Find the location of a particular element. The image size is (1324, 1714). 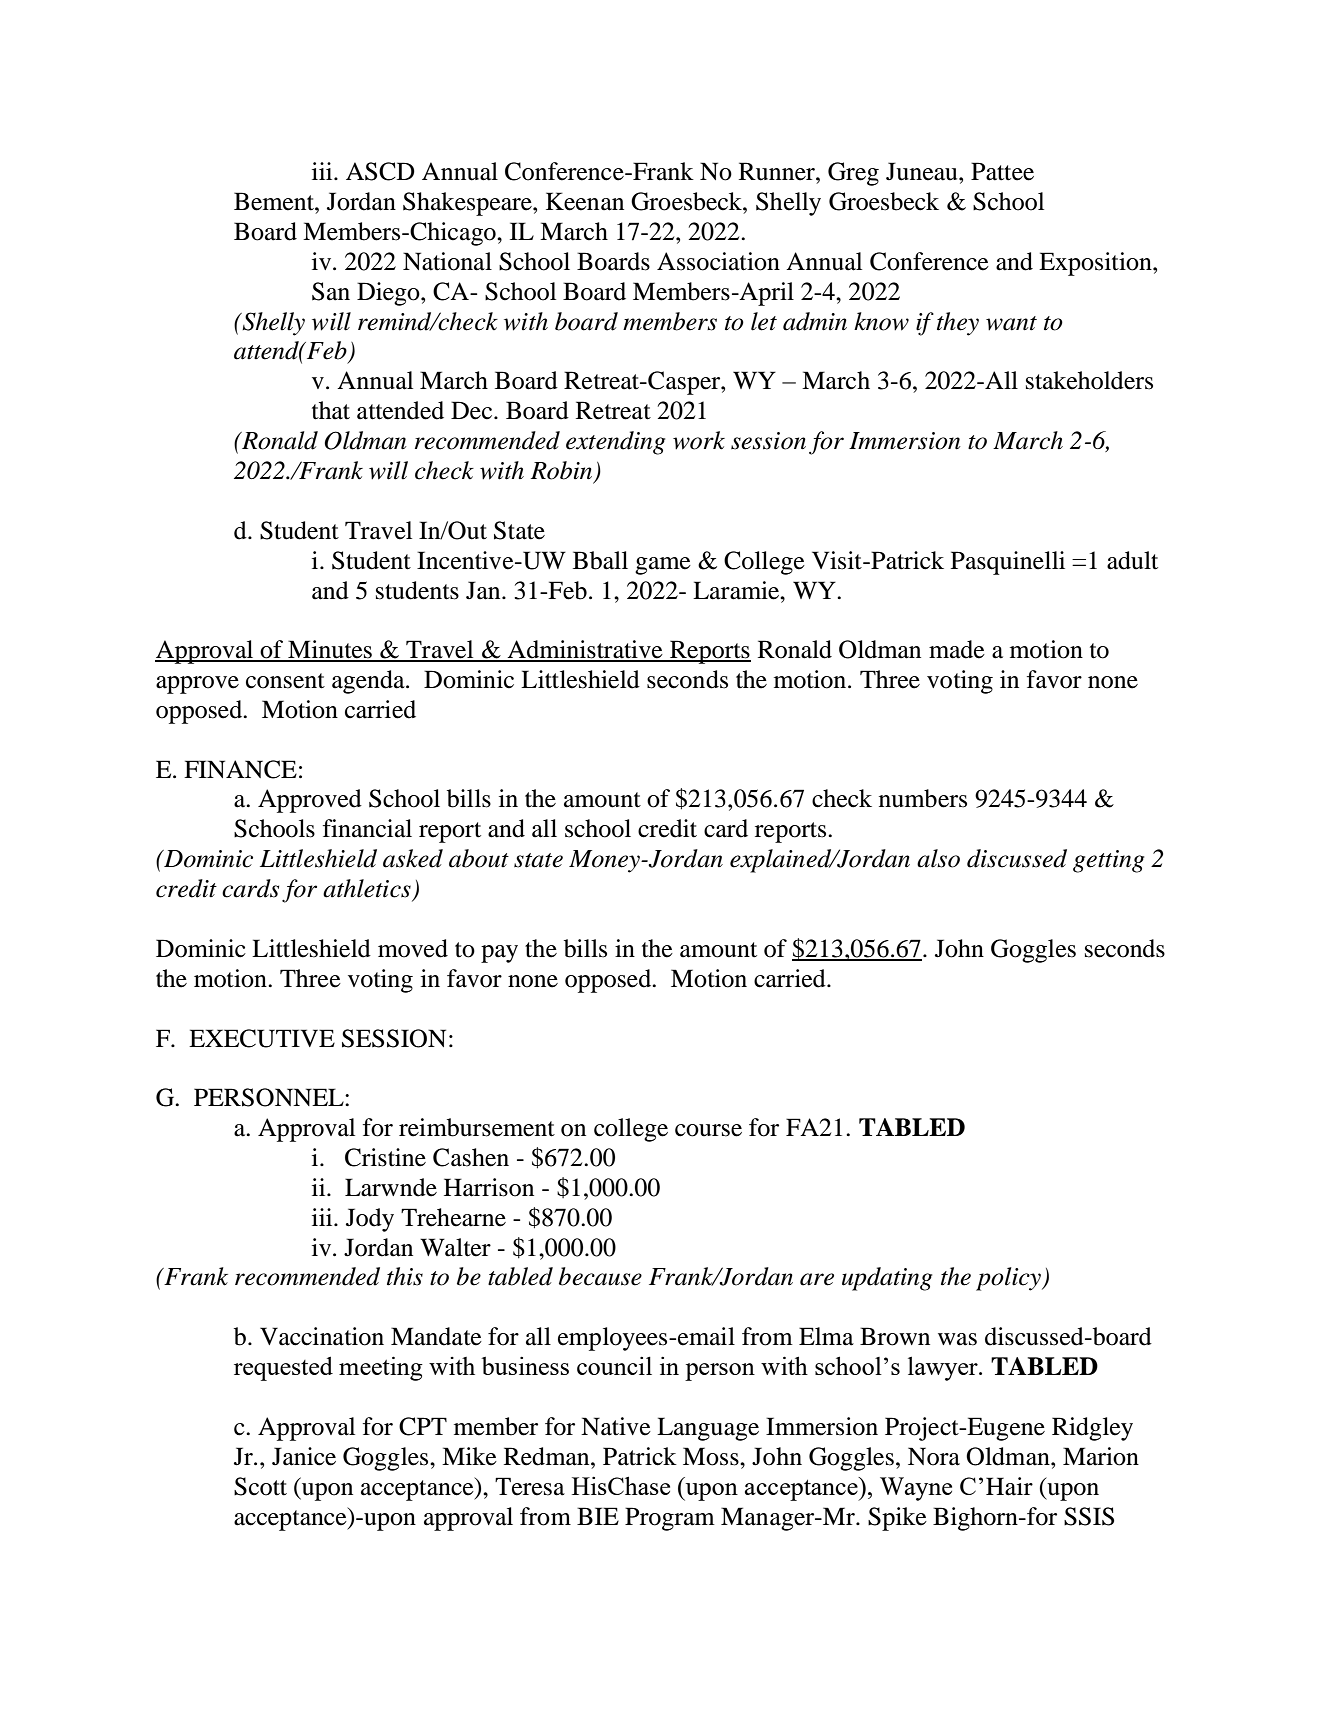

Moss is located at coordinates (712, 1456).
